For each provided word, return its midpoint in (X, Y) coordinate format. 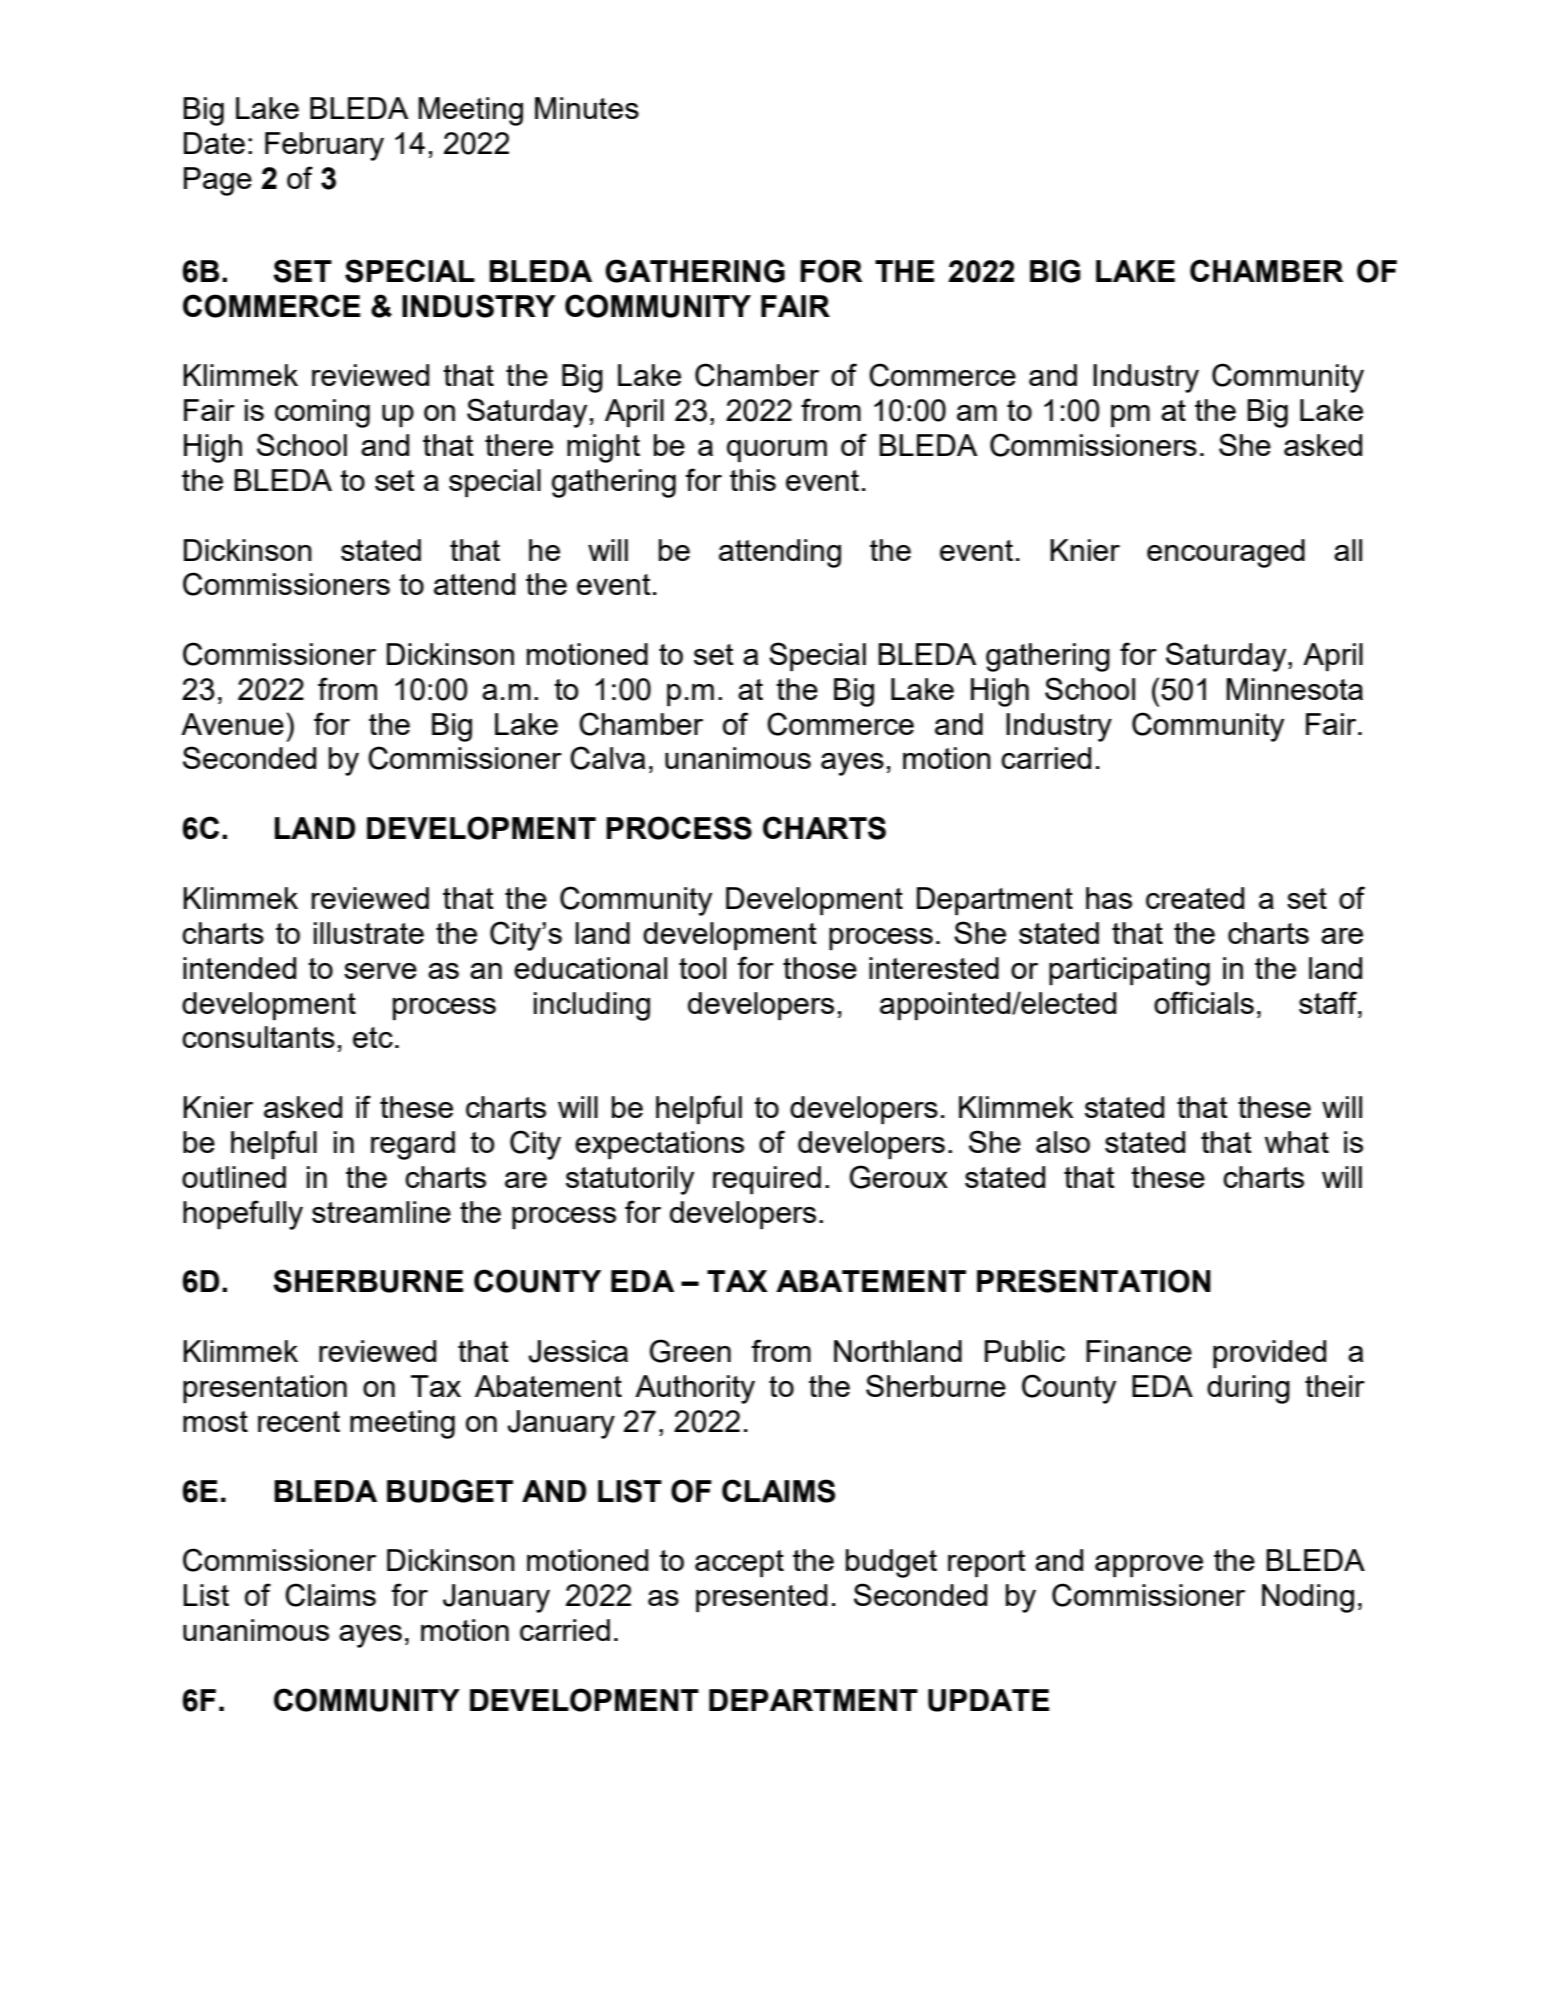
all (1348, 550)
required (767, 1180)
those (820, 968)
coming (322, 413)
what (1297, 1142)
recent (299, 1421)
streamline (381, 1212)
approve (1149, 1566)
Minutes (587, 108)
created (1195, 898)
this (753, 480)
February (324, 146)
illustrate (369, 933)
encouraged (1226, 553)
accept (739, 1563)
